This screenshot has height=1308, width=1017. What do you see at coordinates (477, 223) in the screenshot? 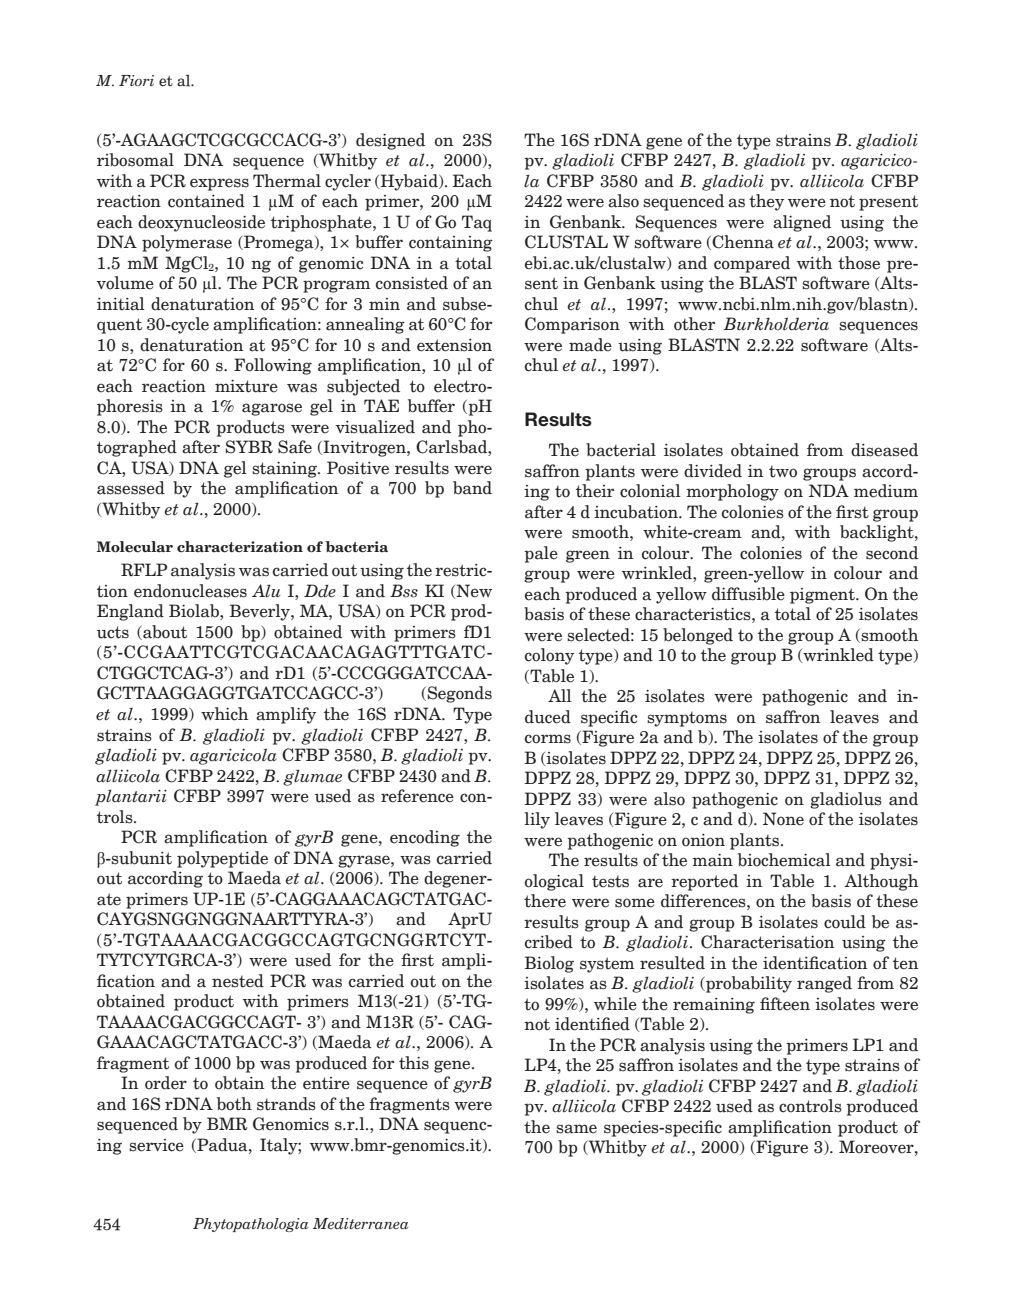
I see `Taq` at bounding box center [477, 223].
